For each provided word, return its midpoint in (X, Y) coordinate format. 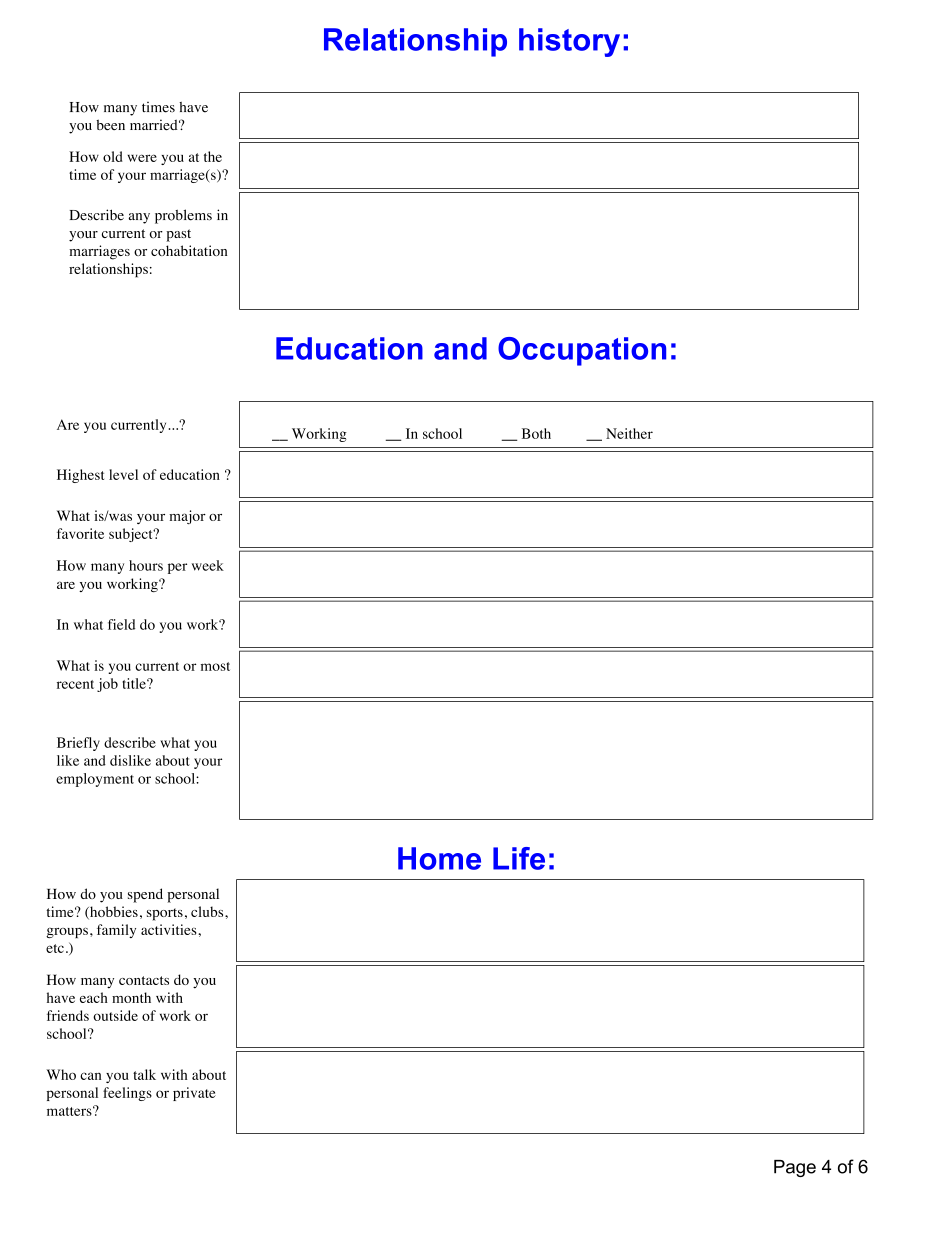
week (208, 565)
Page (795, 1168)
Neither (629, 433)
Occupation (582, 351)
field (121, 624)
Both (536, 433)
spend (145, 895)
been (110, 124)
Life (519, 858)
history (569, 42)
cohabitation (189, 250)
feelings (127, 1094)
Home (439, 858)
